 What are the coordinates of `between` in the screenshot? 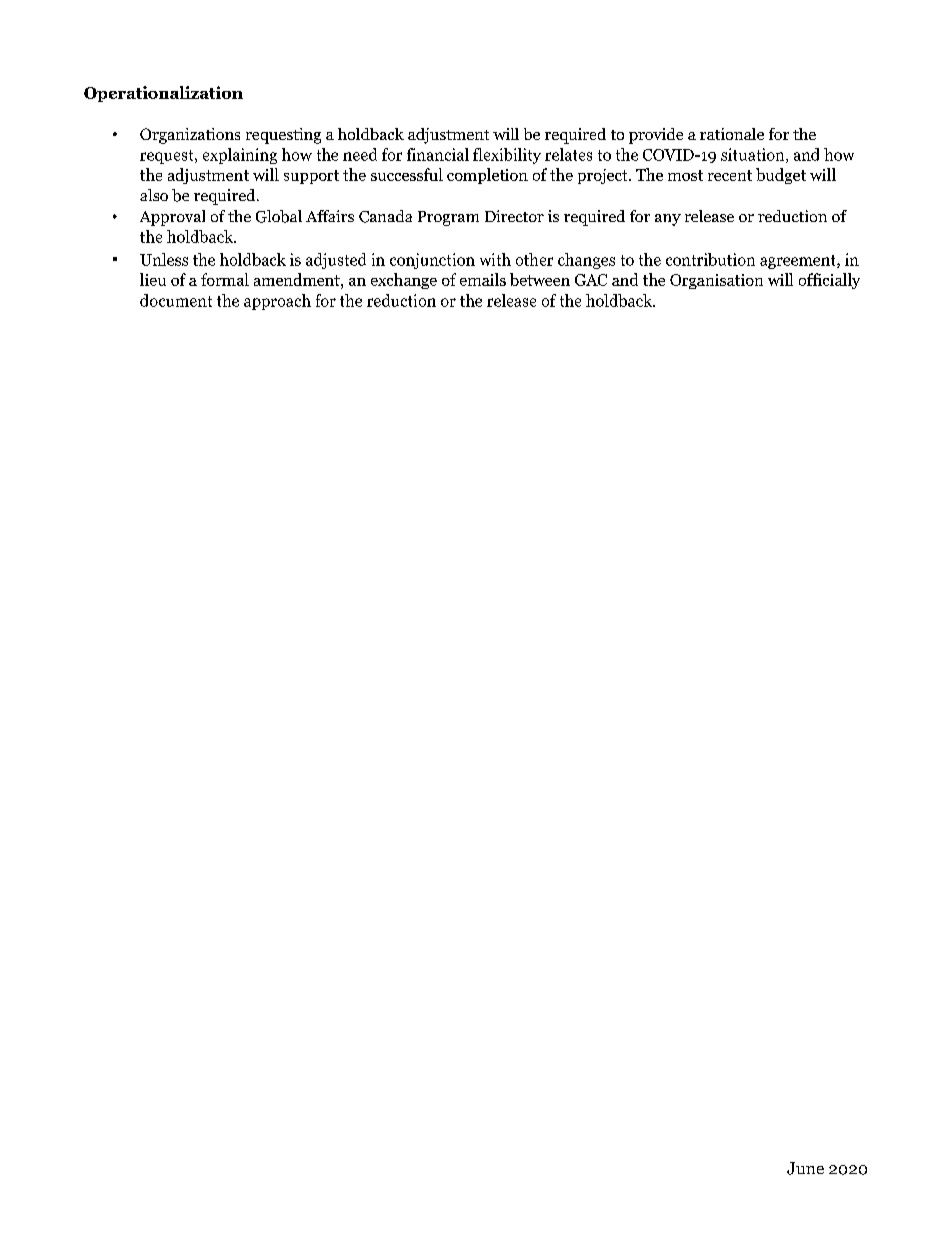 It's located at (540, 279).
